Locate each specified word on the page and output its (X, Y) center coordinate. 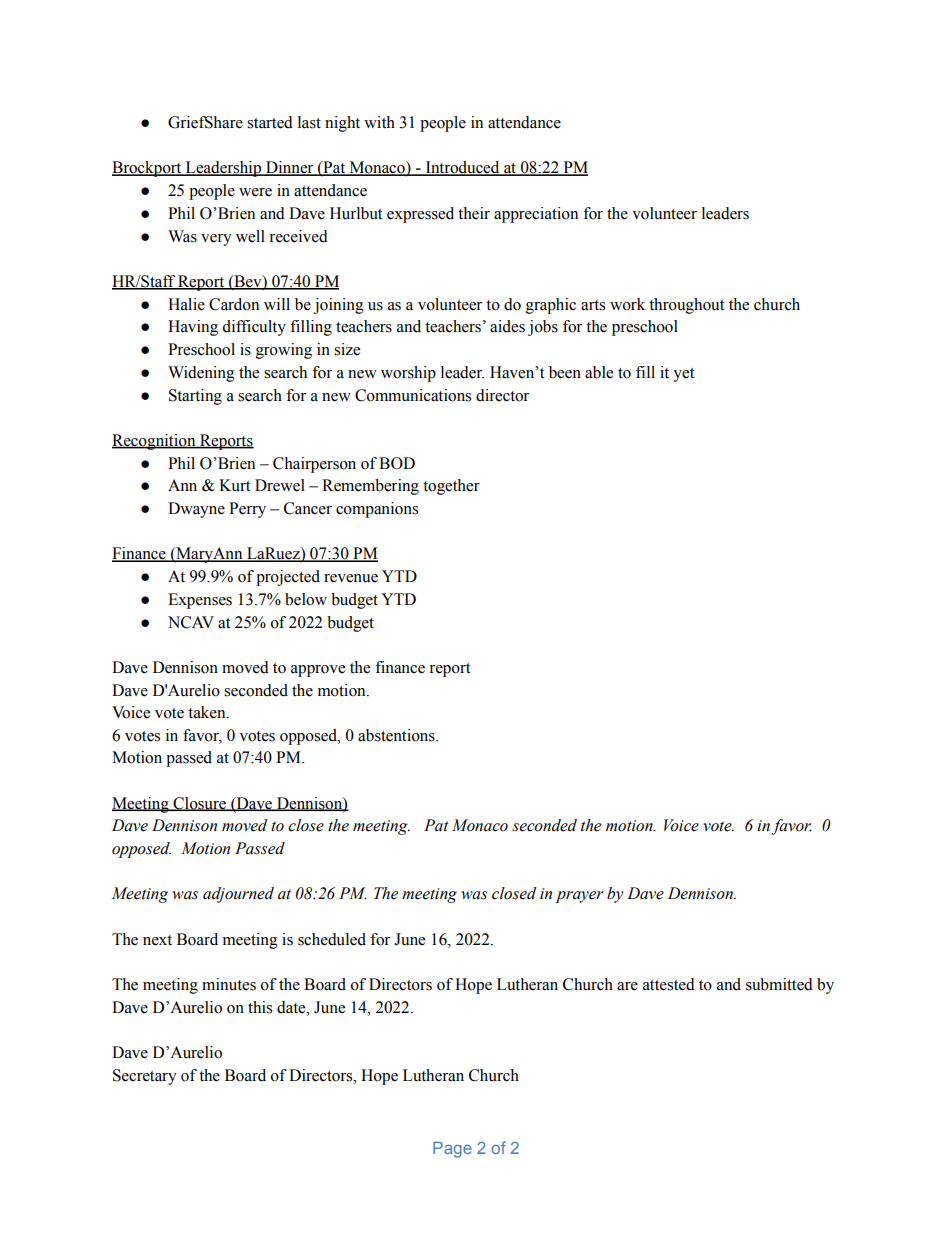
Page (452, 1150)
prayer (580, 897)
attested (669, 984)
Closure (199, 804)
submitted (779, 984)
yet (683, 375)
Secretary (145, 1077)
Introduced (462, 168)
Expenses (200, 601)
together (451, 487)
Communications (413, 395)
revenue (351, 578)
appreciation (536, 215)
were (255, 192)
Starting (195, 397)
